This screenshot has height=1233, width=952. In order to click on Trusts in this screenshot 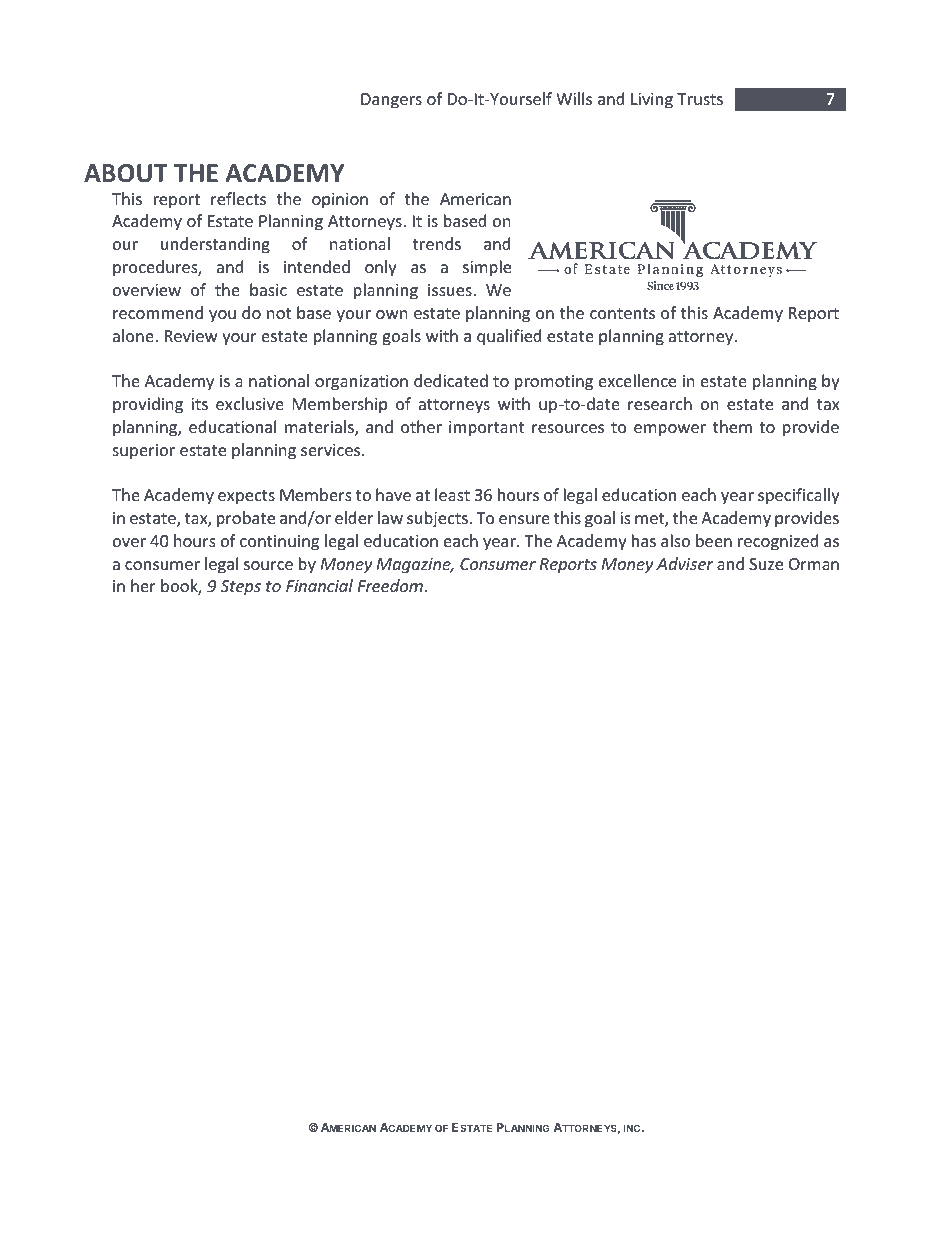, I will do `click(700, 99)`.
